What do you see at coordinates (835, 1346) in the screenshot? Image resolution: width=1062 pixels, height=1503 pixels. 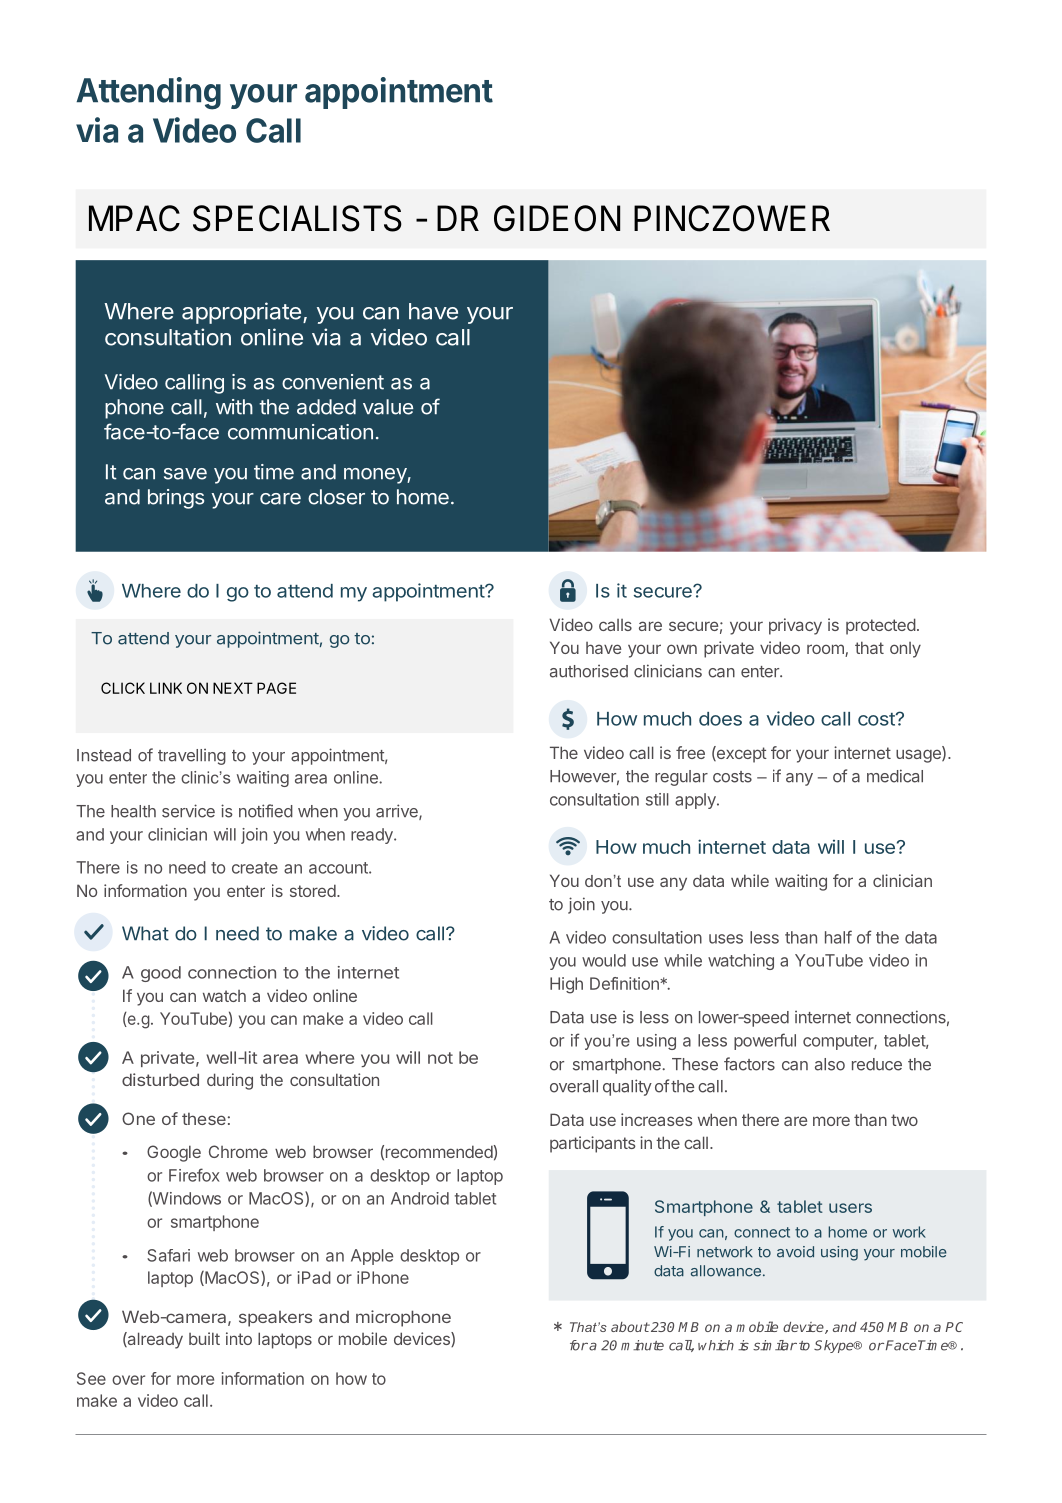 I see `Skype` at bounding box center [835, 1346].
